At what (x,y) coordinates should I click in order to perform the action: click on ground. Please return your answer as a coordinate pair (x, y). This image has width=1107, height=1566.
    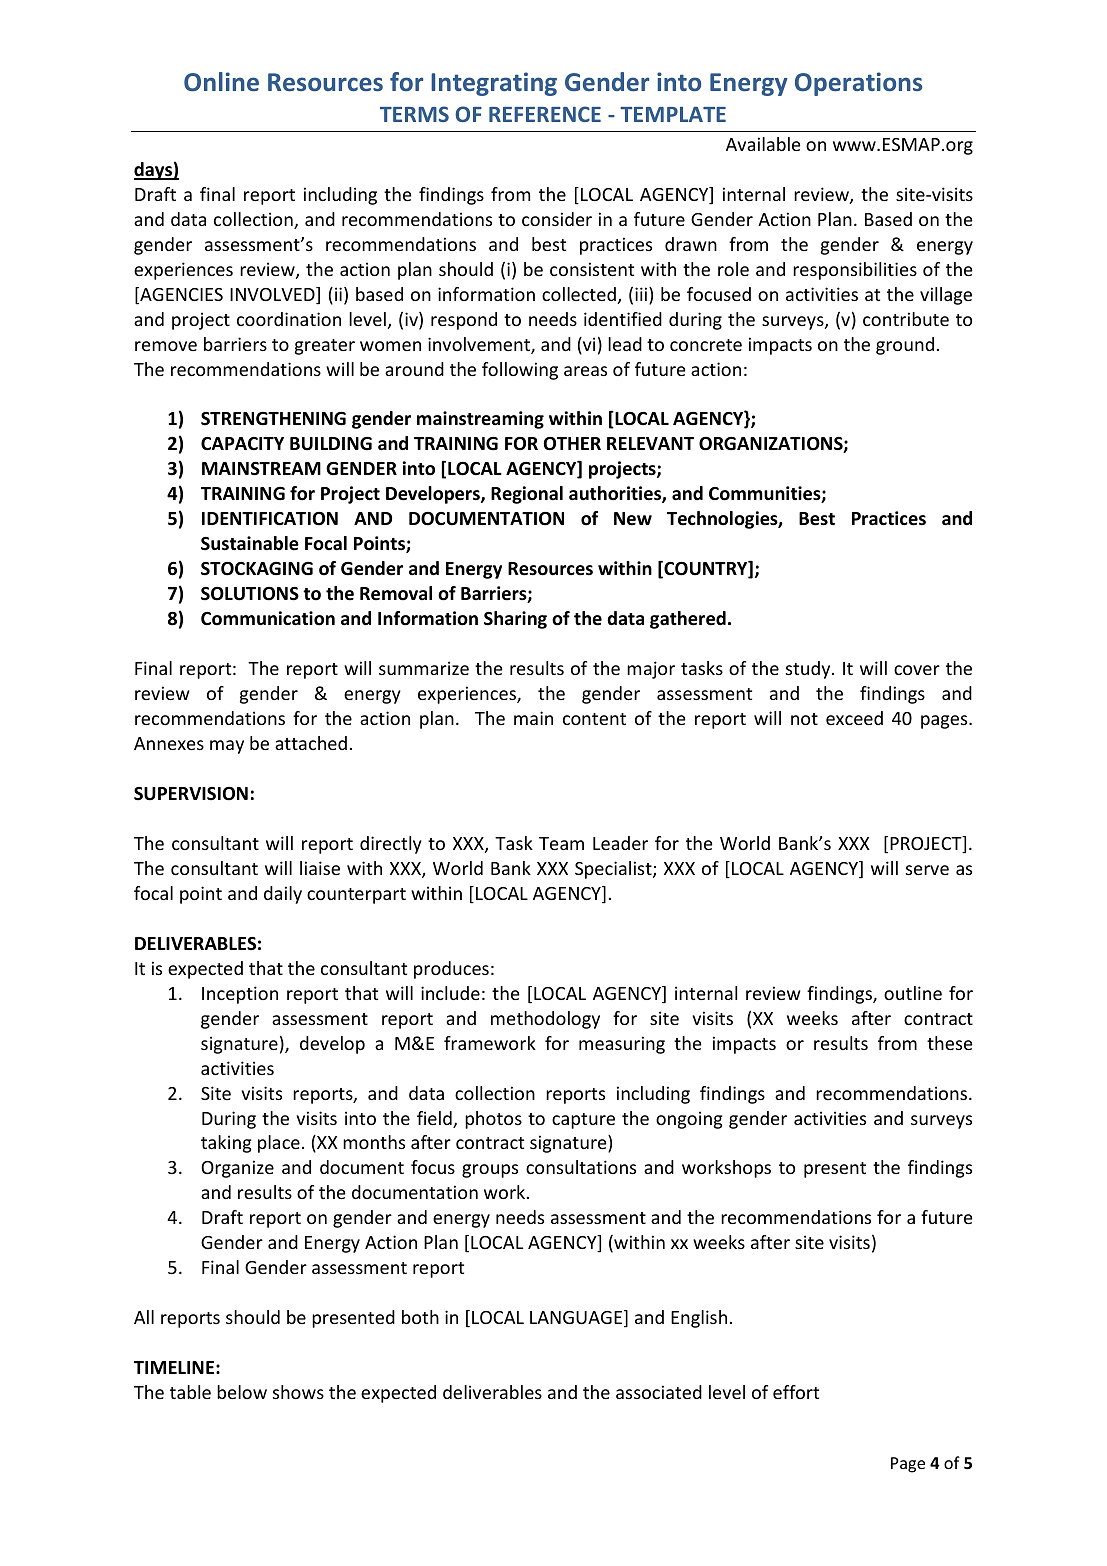
    Looking at the image, I should click on (905, 346).
